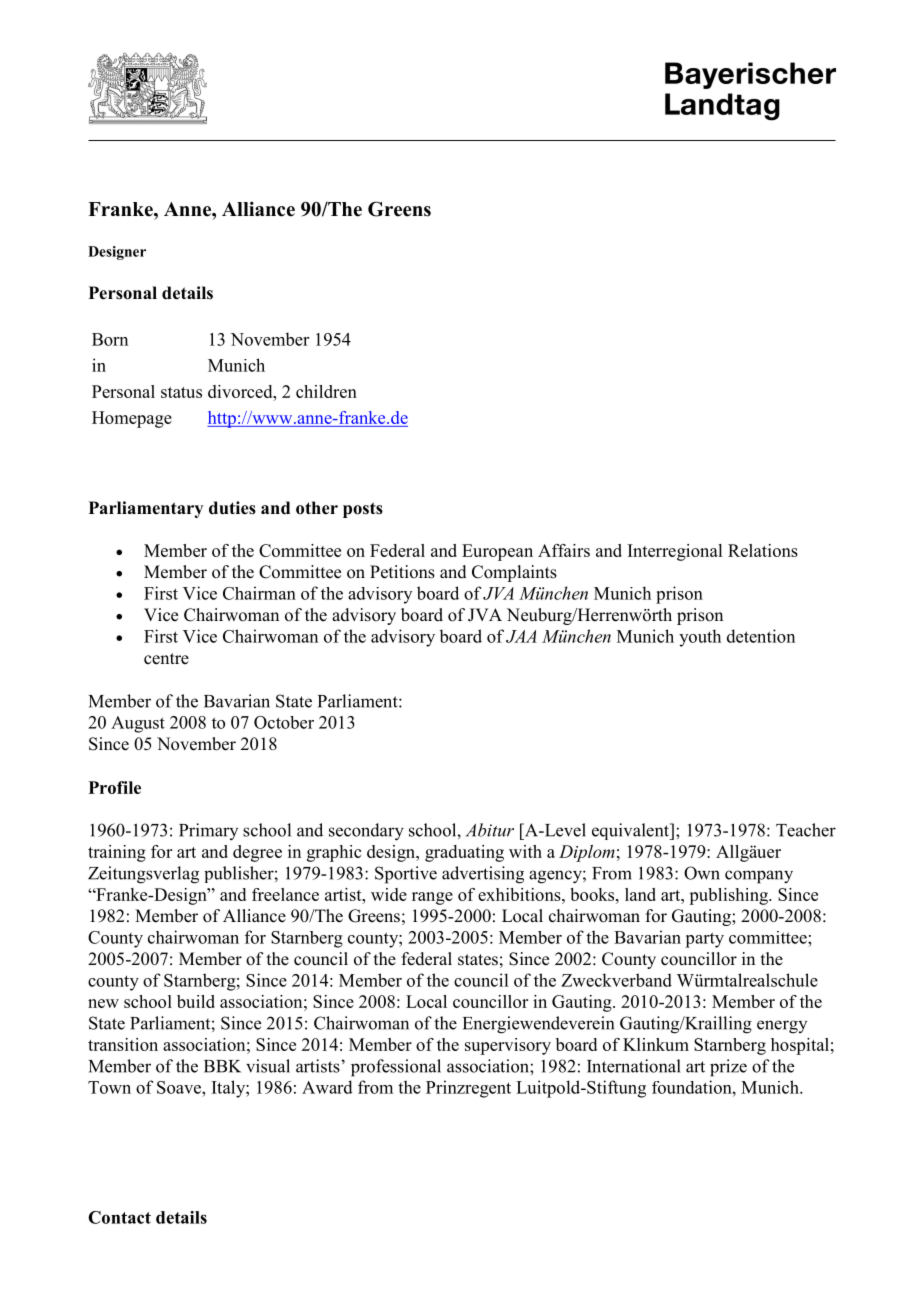  Describe the element at coordinates (508, 1046) in the image. I see `supervisory` at that location.
